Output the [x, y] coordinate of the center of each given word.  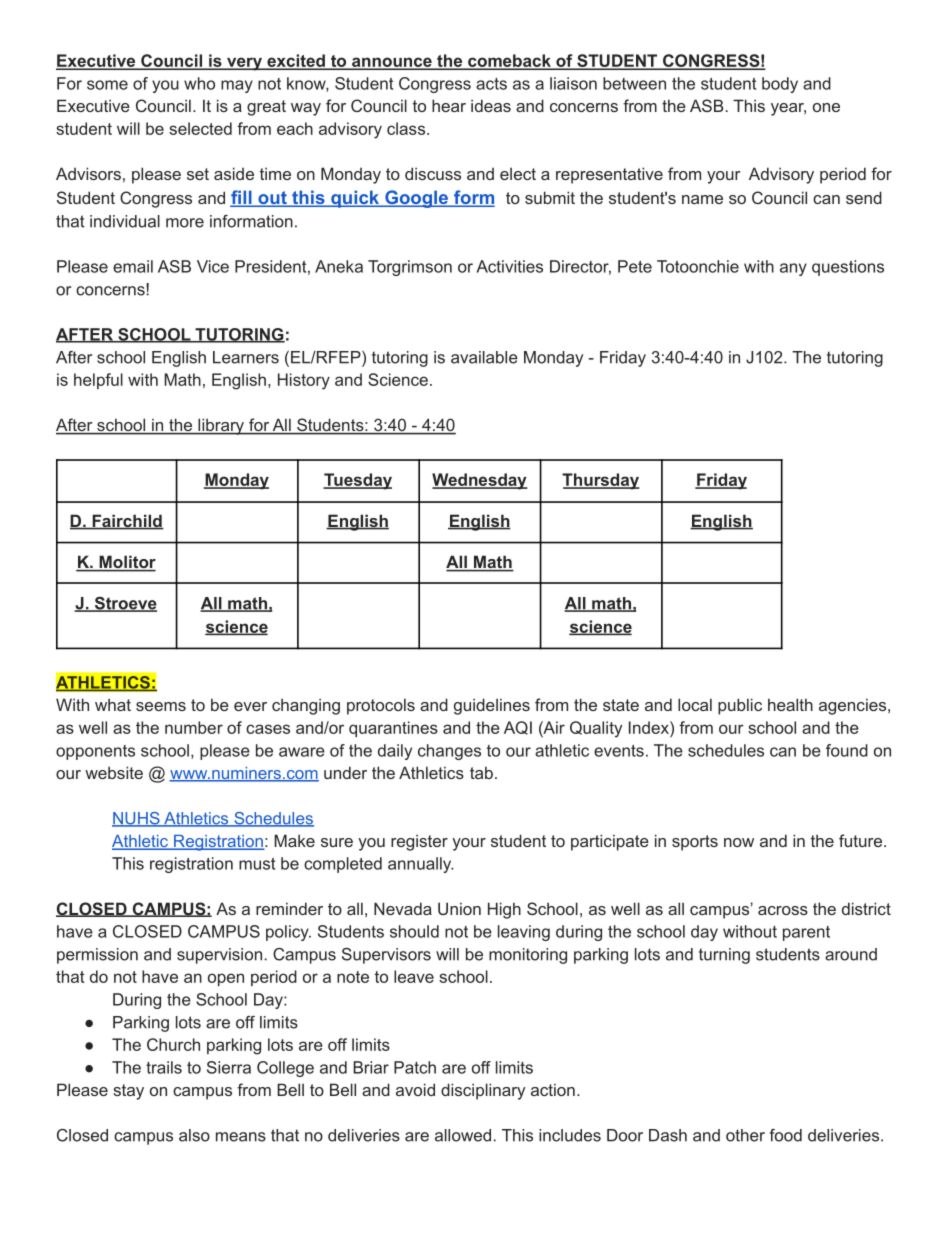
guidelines [492, 706]
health [790, 704]
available [484, 357]
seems [161, 706]
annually [421, 865]
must [257, 864]
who [199, 83]
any [793, 269]
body [780, 85]
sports [695, 843]
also [194, 1135]
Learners [246, 357]
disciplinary [483, 1091]
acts [491, 84]
